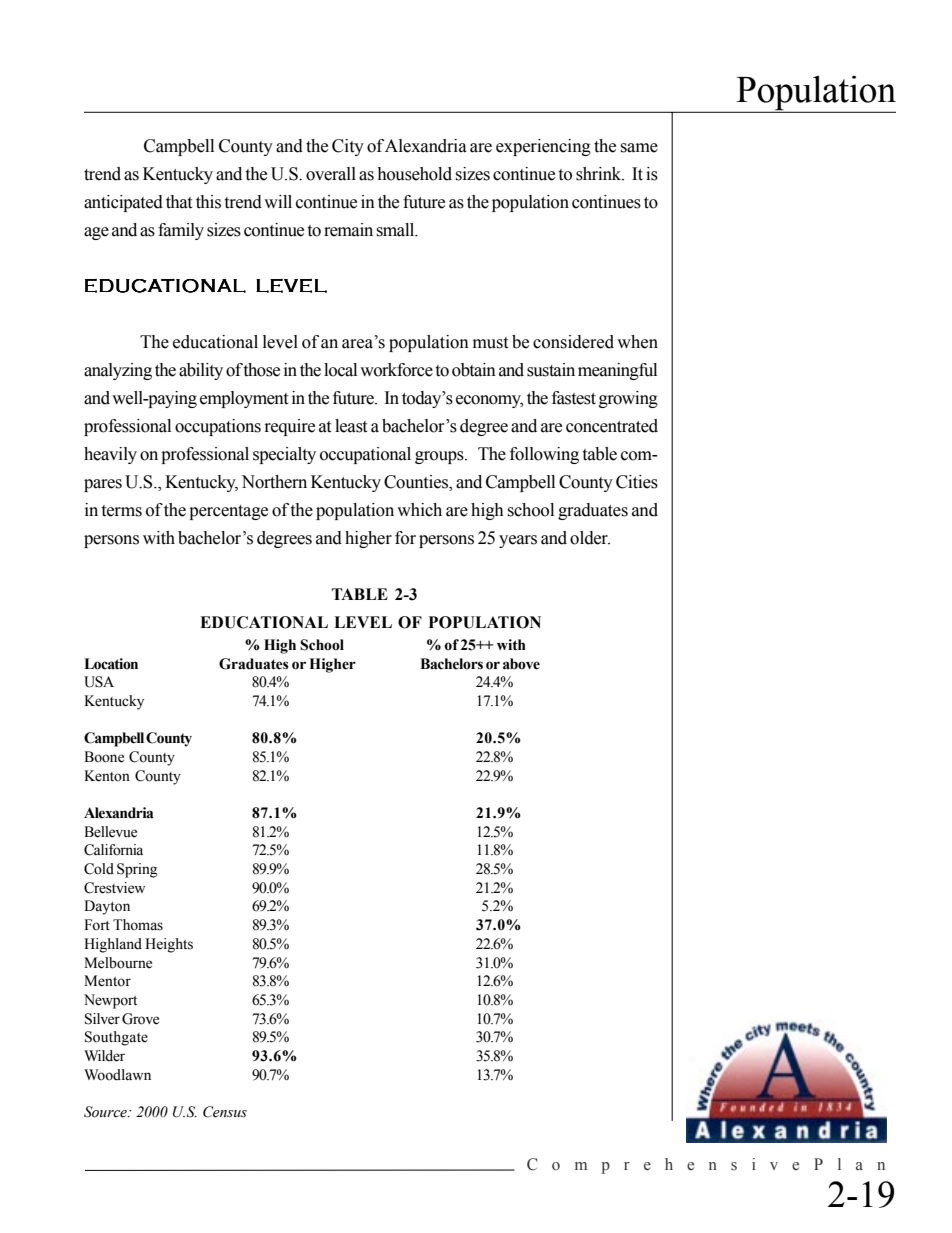  Describe the element at coordinates (574, 398) in the document. I see `fastest` at that location.
